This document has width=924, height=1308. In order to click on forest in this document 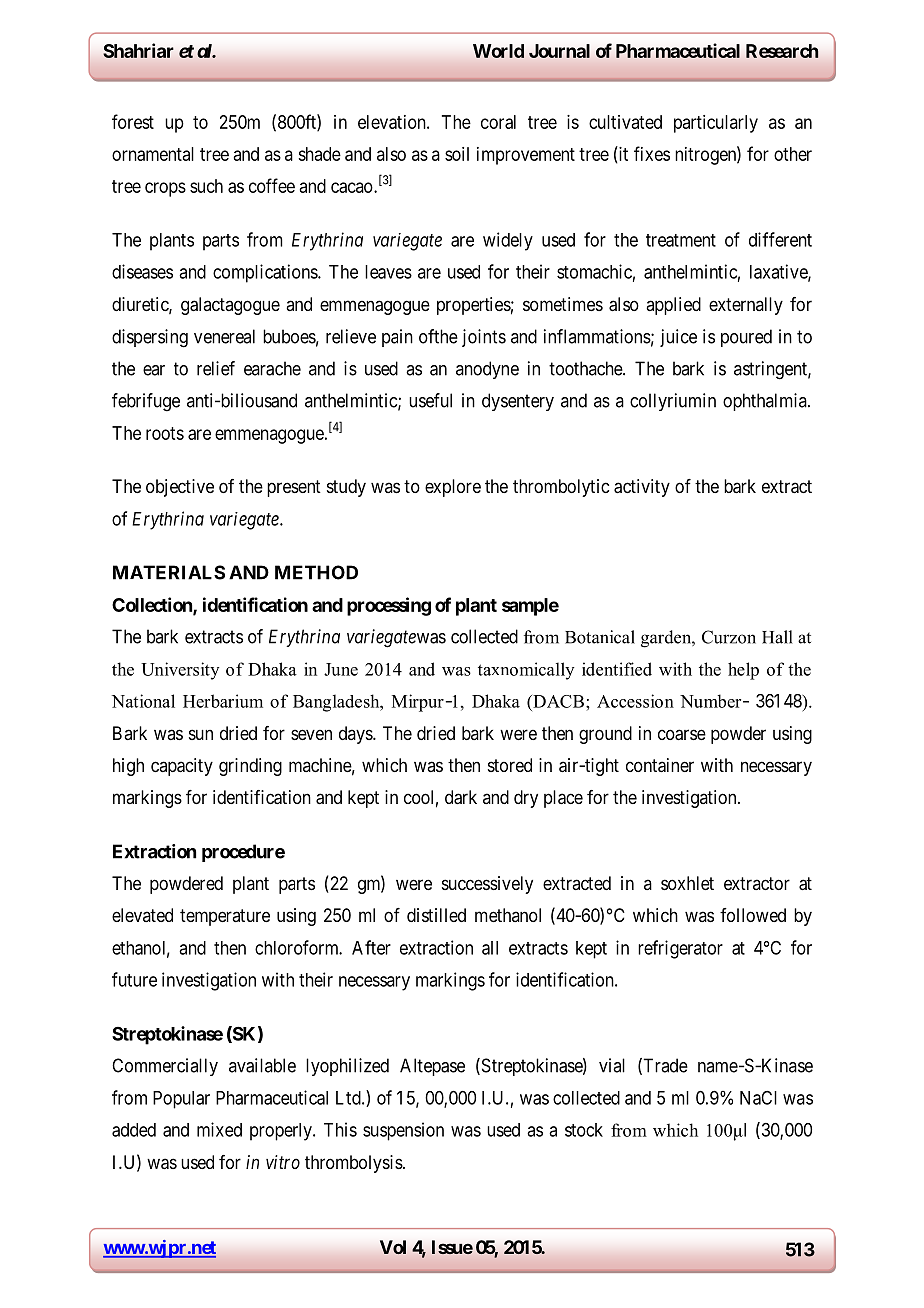, I will do `click(133, 121)`.
